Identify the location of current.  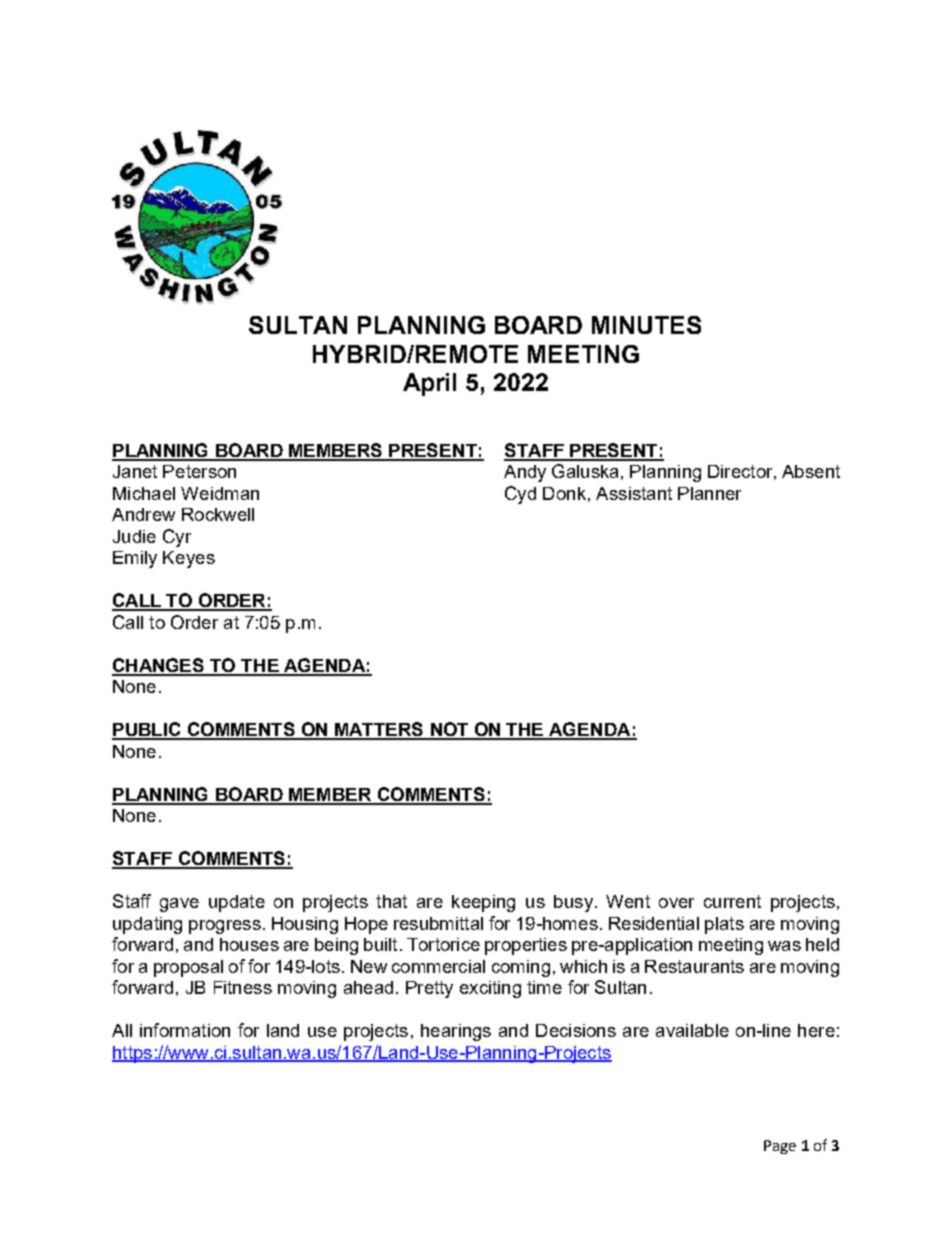
(732, 901).
